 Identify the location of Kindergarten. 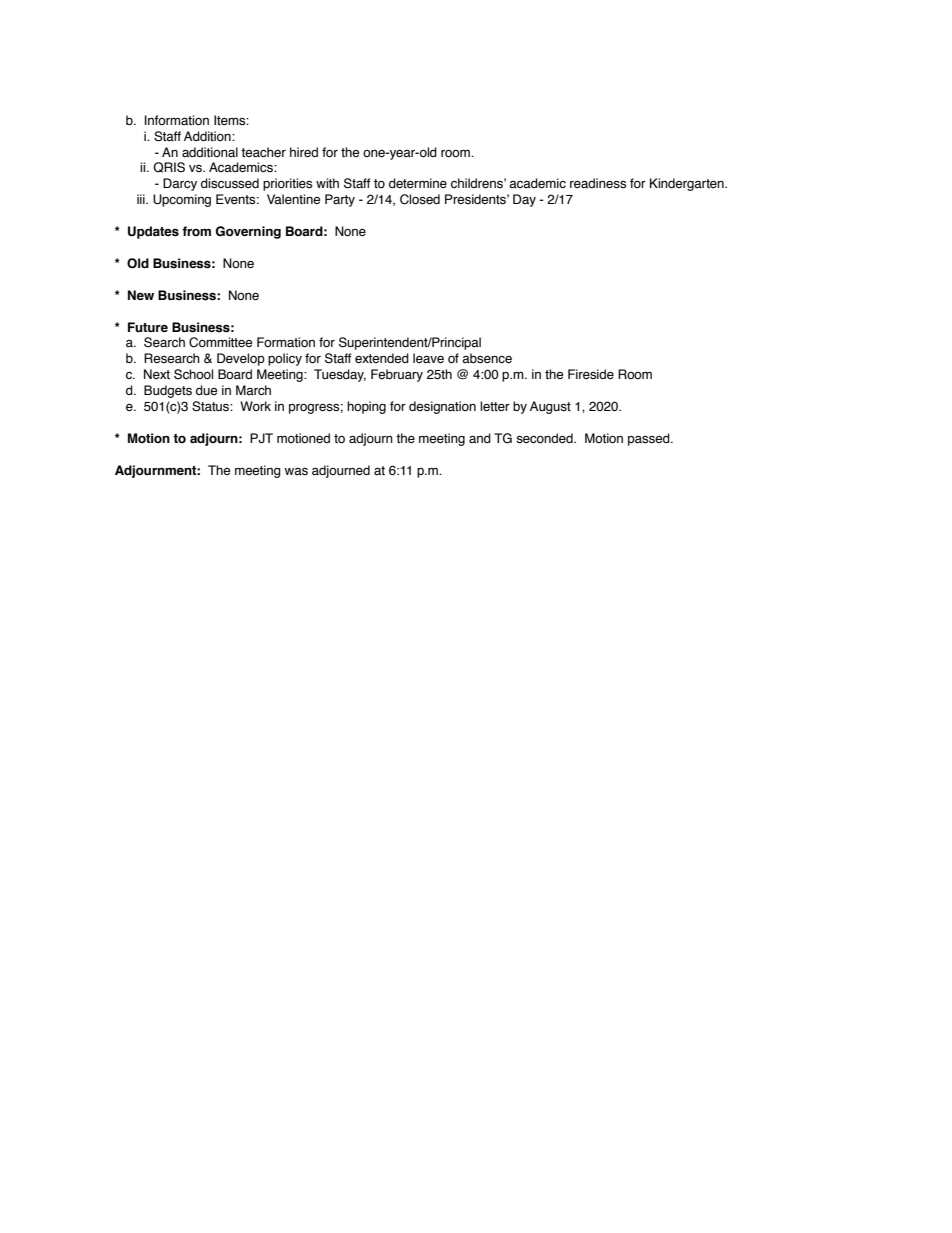
(688, 184).
